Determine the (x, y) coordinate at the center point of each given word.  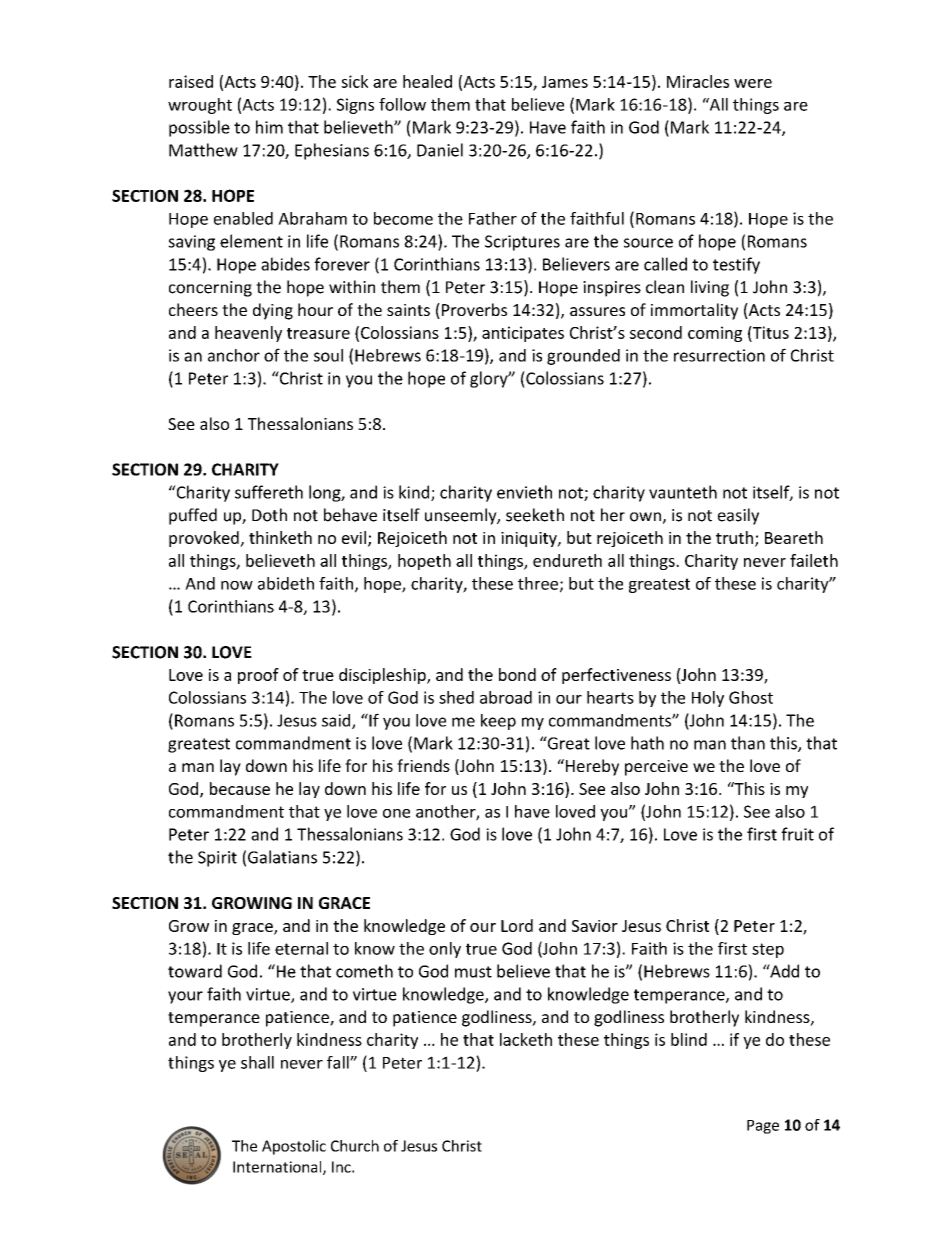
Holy (708, 699)
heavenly (248, 334)
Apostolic (294, 1147)
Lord (517, 925)
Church (355, 1146)
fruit (797, 834)
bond (517, 674)
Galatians (282, 857)
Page (763, 1127)
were (753, 83)
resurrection (719, 355)
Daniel (440, 150)
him (269, 127)
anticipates (523, 334)
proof (258, 676)
